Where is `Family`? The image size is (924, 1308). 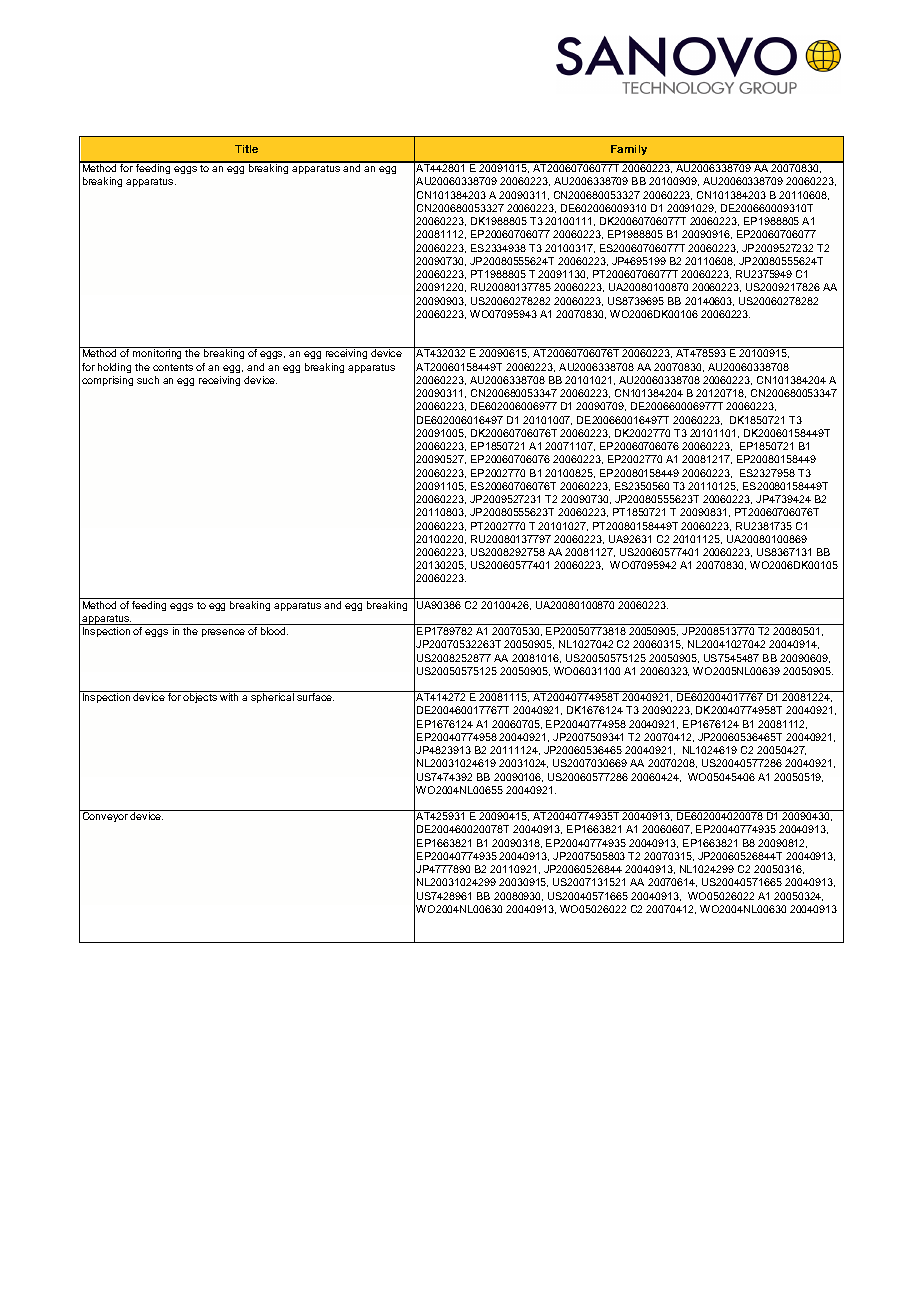 Family is located at coordinates (629, 150).
